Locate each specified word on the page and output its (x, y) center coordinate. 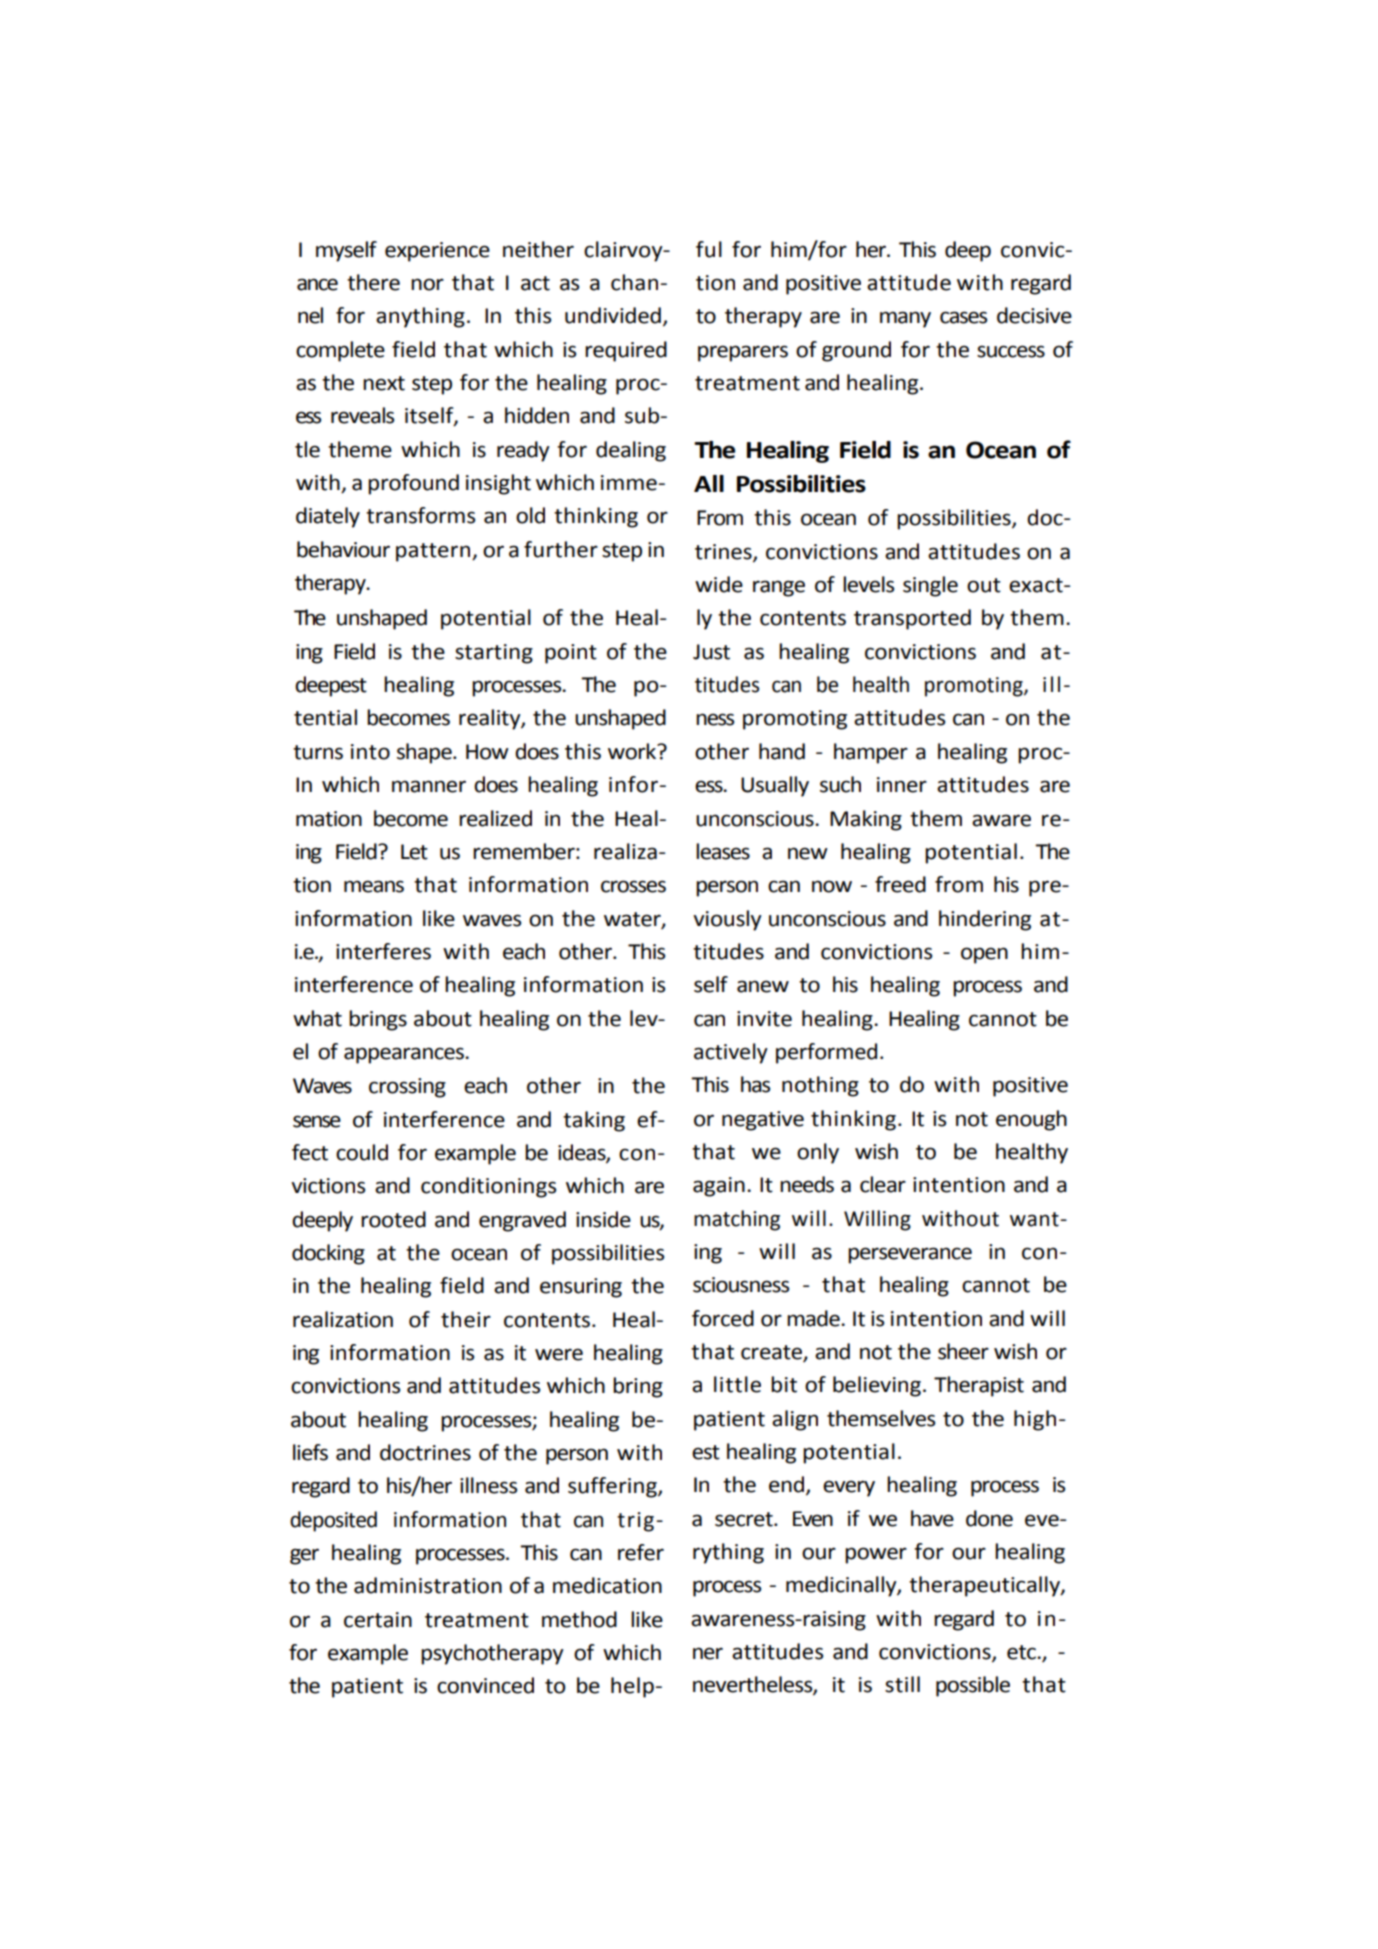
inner (902, 785)
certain (378, 1620)
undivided (613, 315)
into (370, 752)
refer (641, 1552)
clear (883, 1184)
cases (963, 317)
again (719, 1187)
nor (427, 284)
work (633, 751)
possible (973, 1686)
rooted (393, 1219)
